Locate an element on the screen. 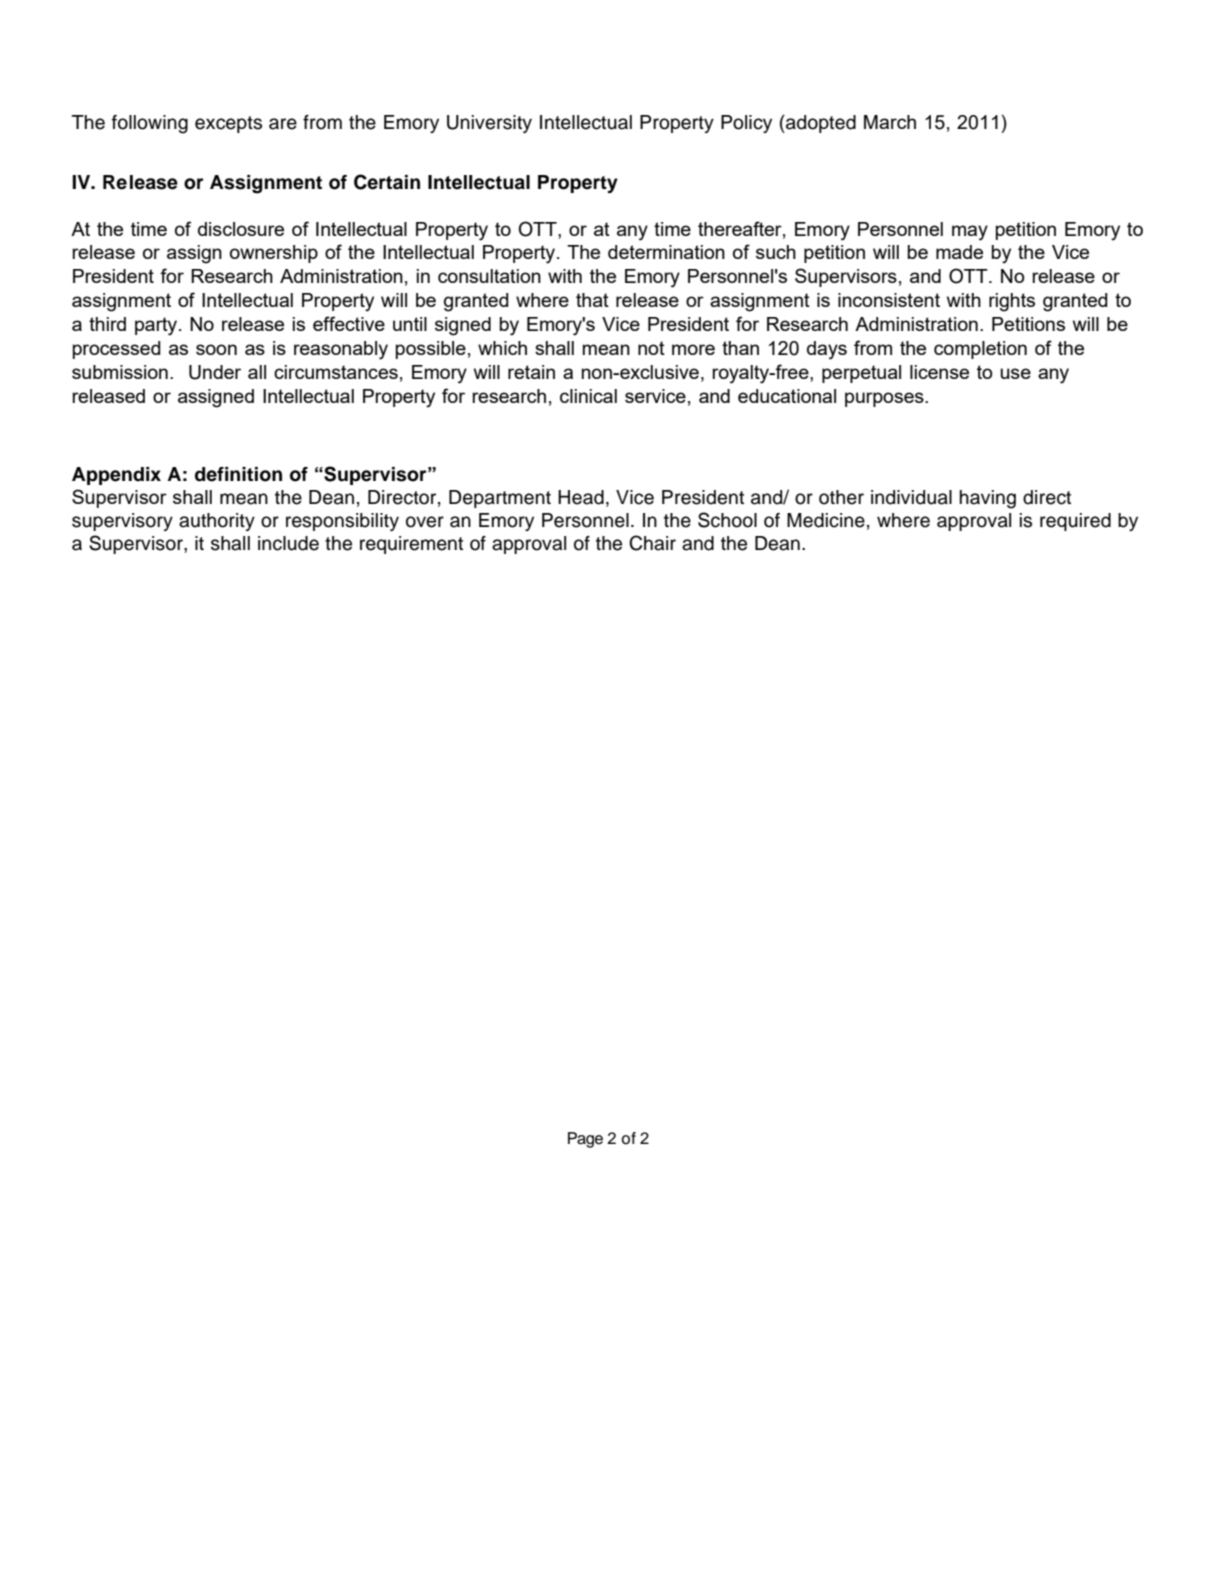 Image resolution: width=1221 pixels, height=1580 pixels. Chair is located at coordinates (652, 543).
